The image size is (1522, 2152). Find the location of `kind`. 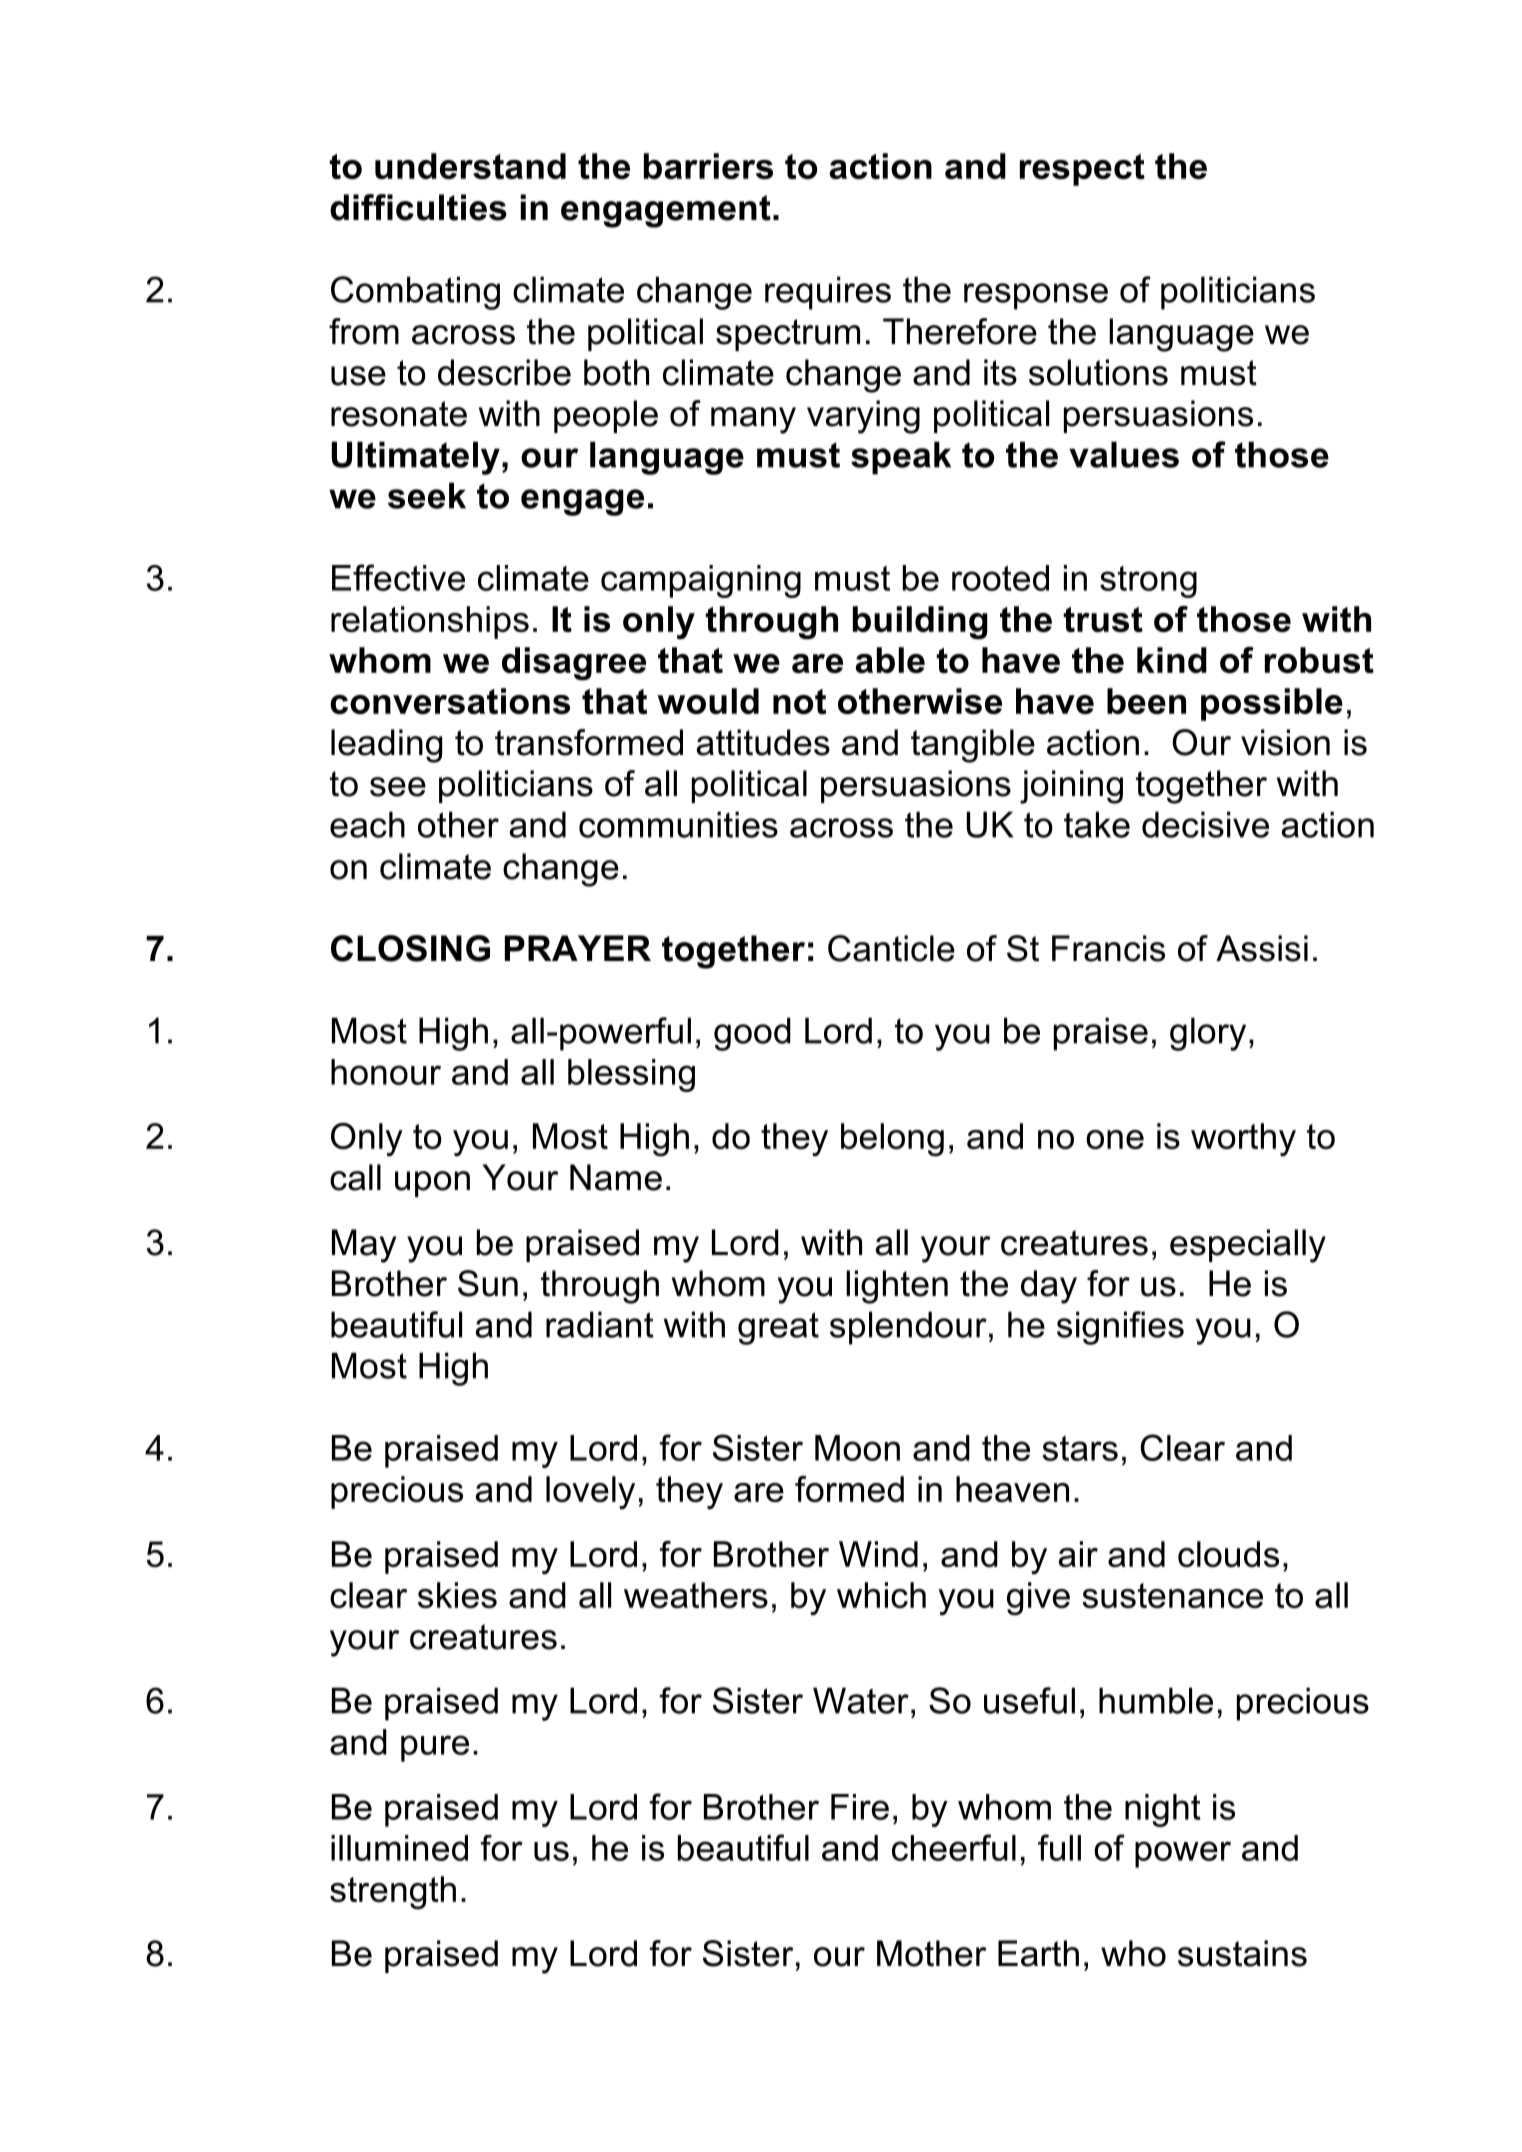

kind is located at coordinates (1172, 660).
